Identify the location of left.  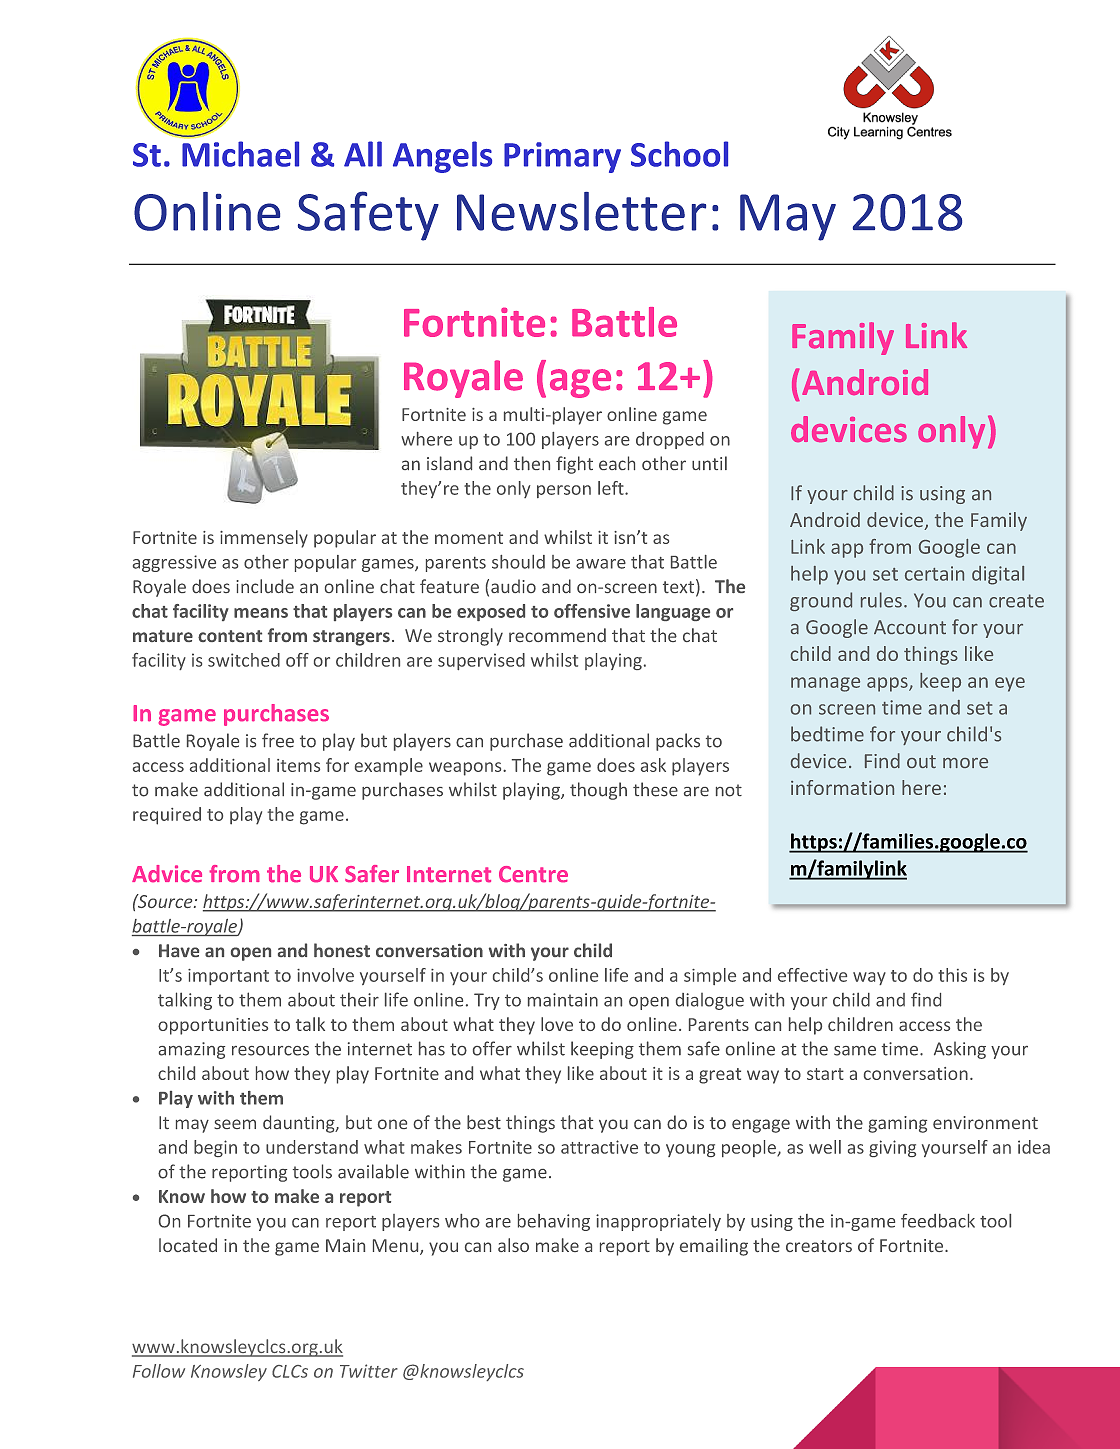
(612, 488).
